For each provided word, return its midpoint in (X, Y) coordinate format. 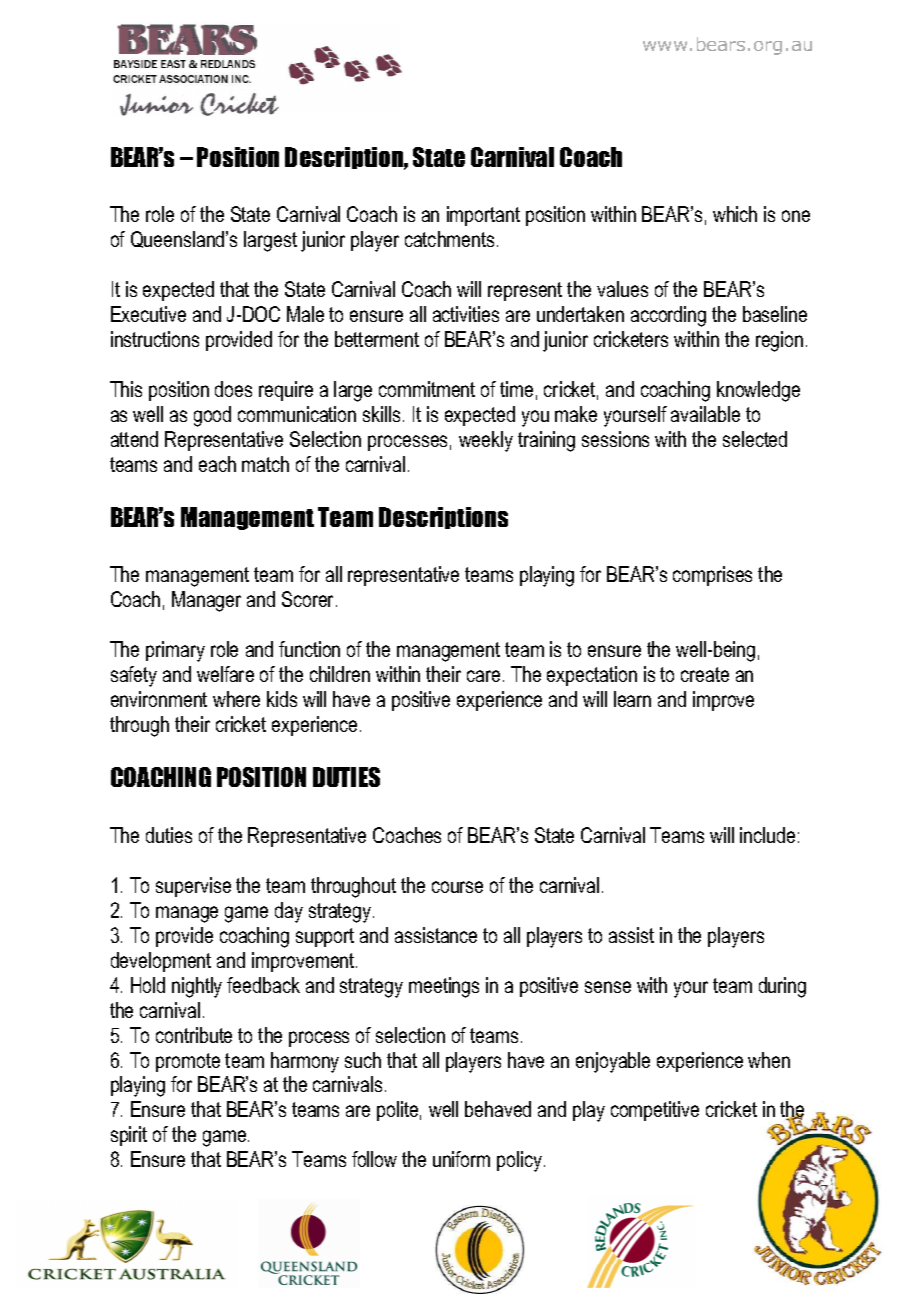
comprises (712, 576)
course (457, 887)
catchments (449, 239)
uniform (461, 1159)
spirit (129, 1136)
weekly (486, 441)
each (217, 464)
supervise (193, 887)
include (767, 835)
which (735, 214)
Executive (148, 314)
